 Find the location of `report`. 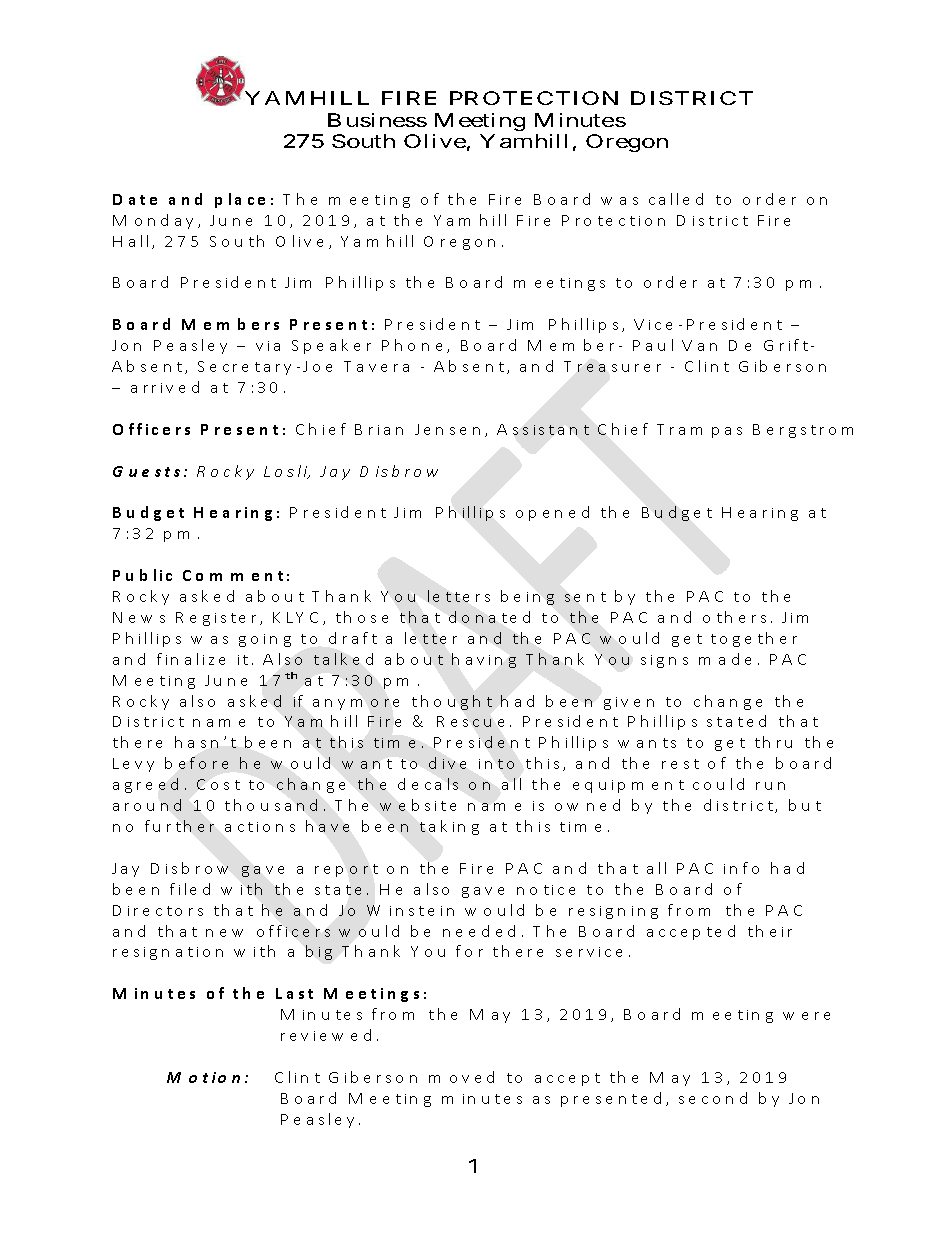

report is located at coordinates (346, 870).
